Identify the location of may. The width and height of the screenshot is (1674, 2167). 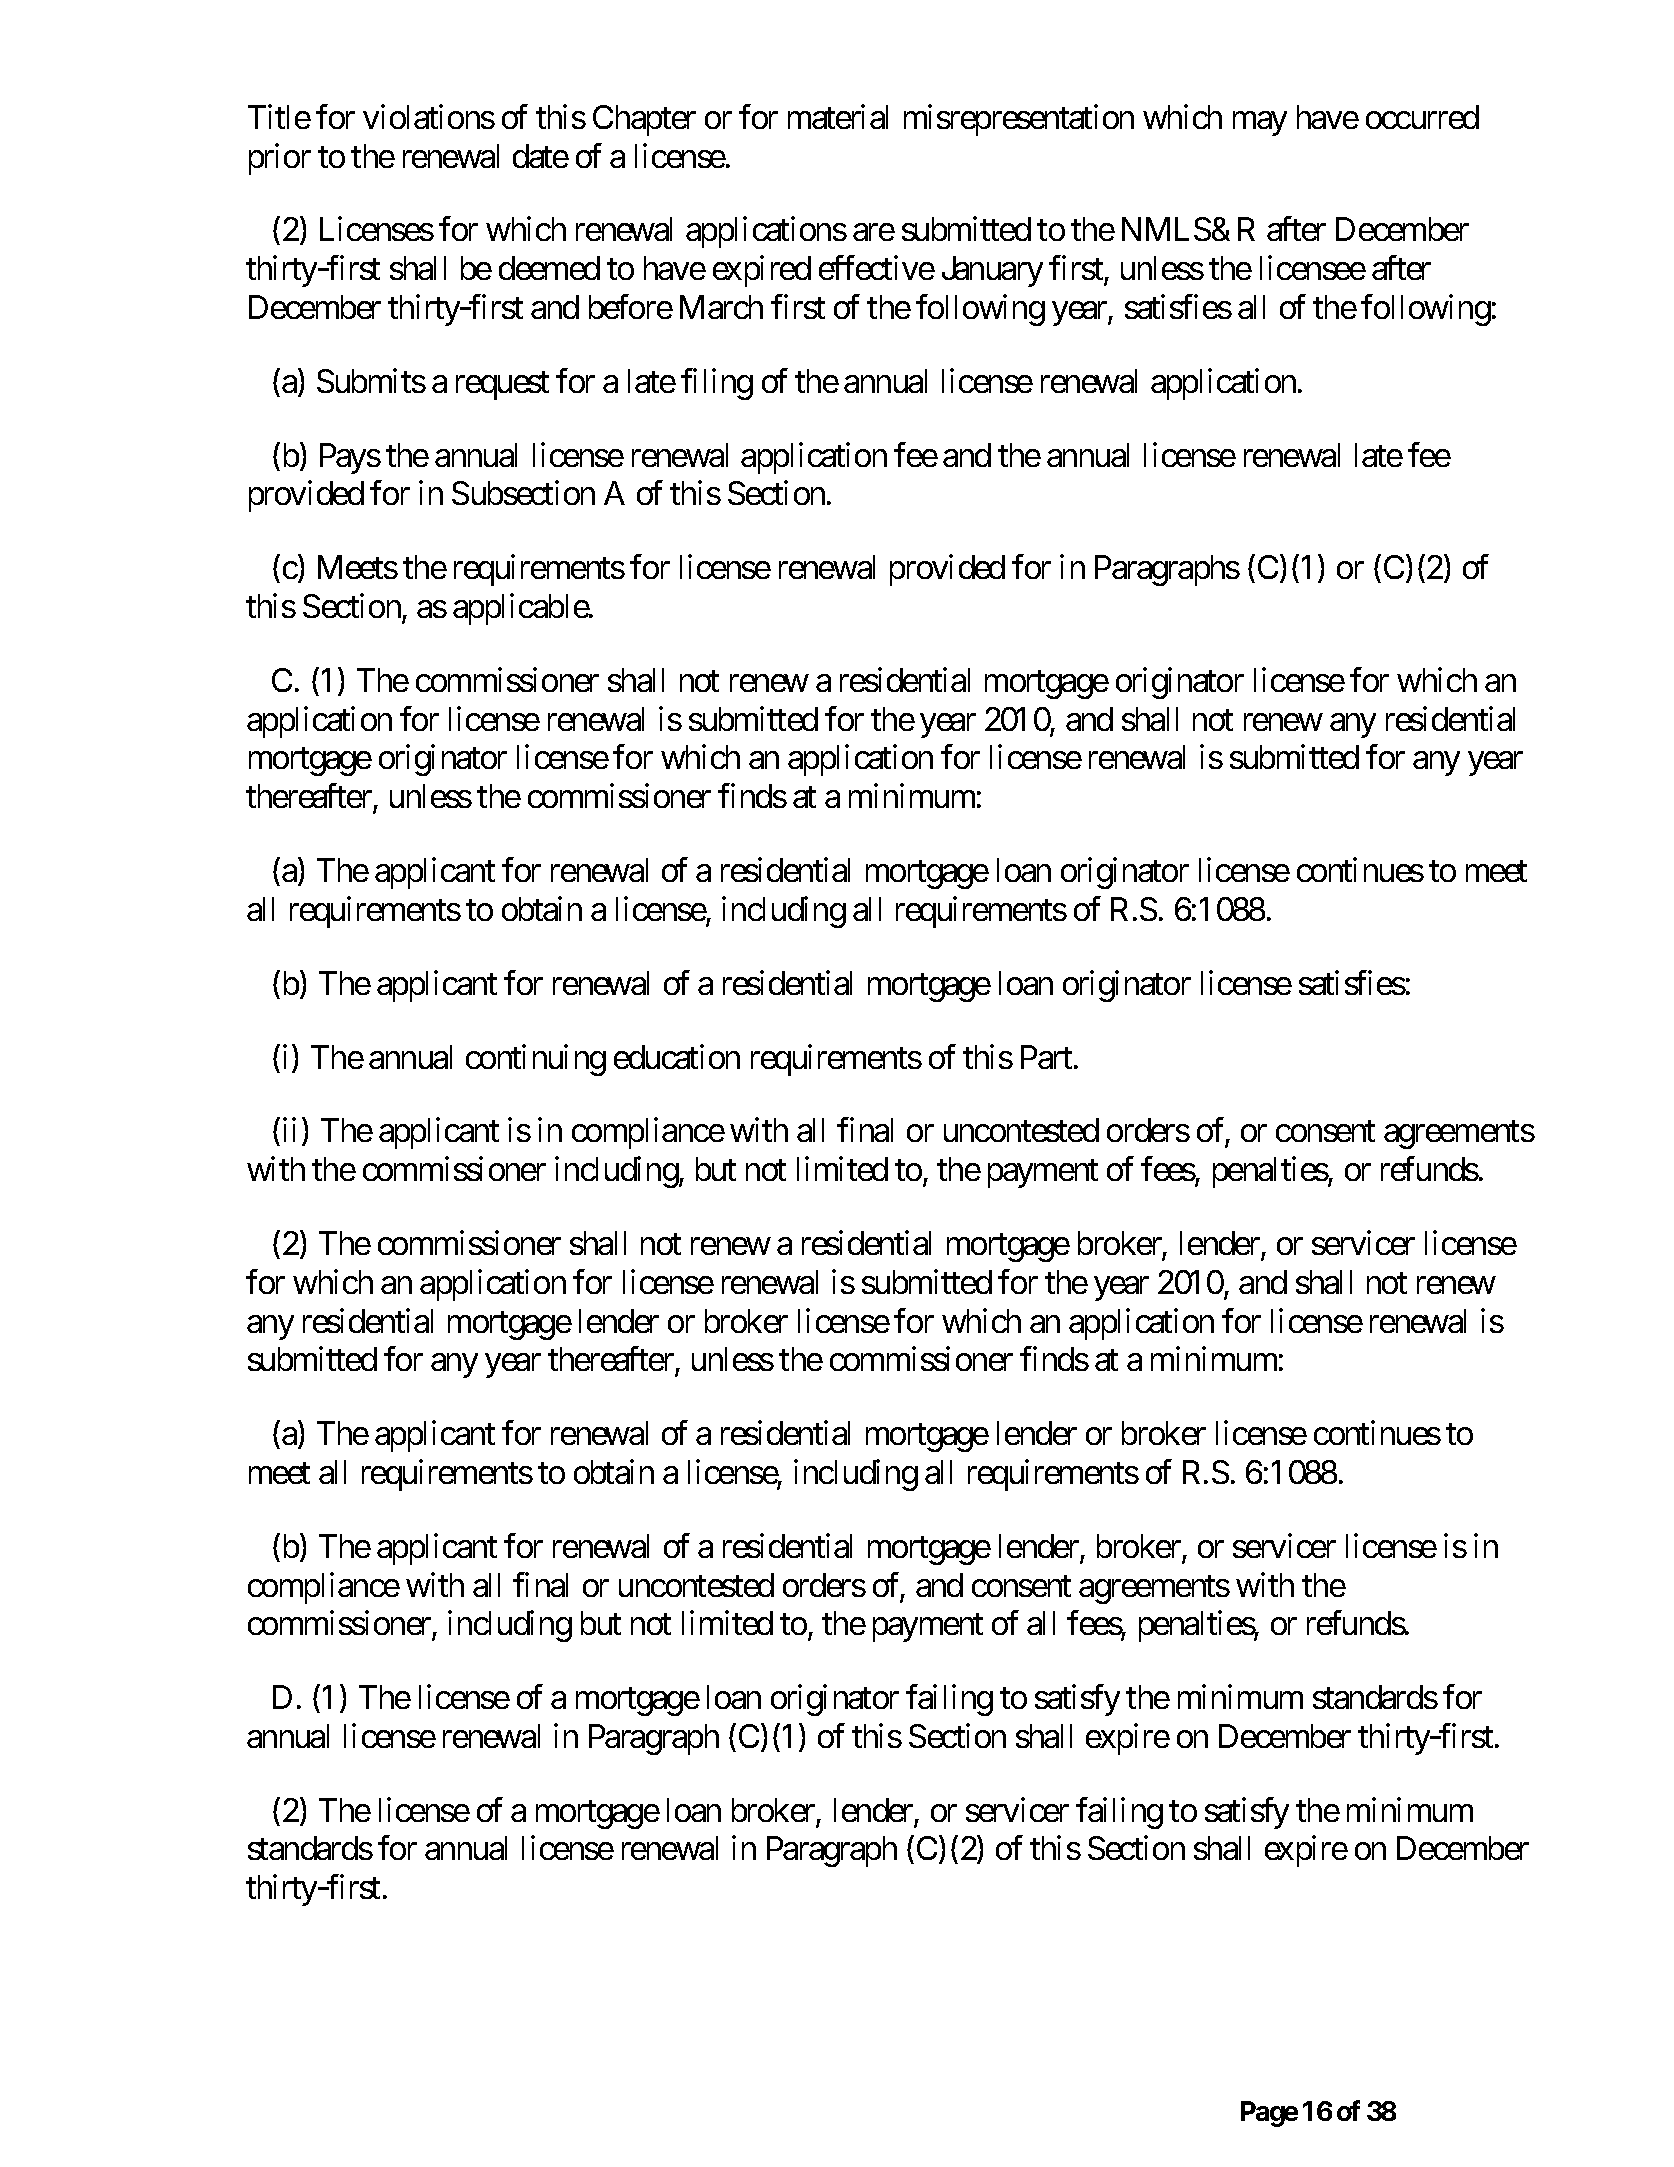
(1260, 124).
